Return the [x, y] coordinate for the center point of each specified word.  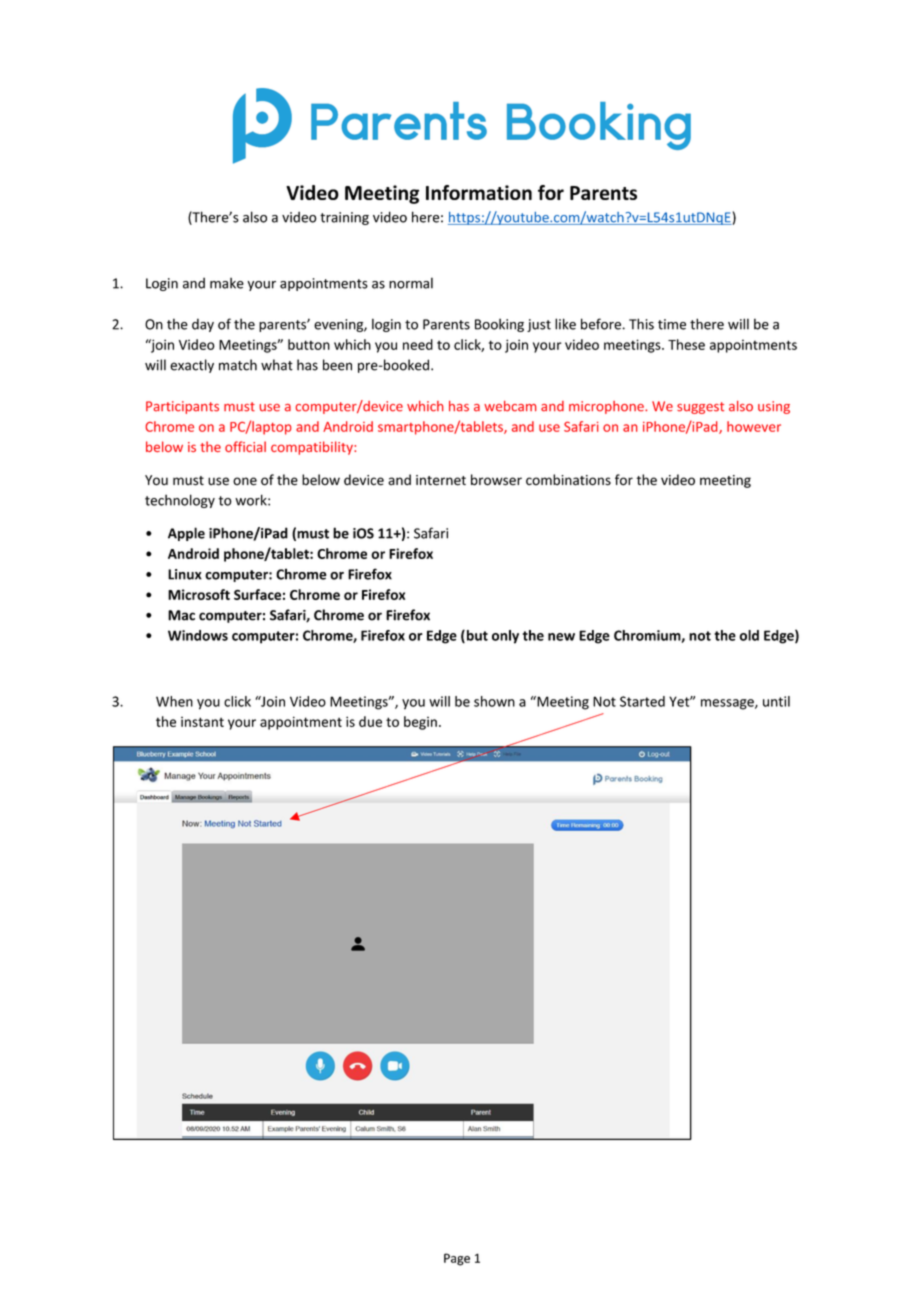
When [174, 701]
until [776, 701]
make [227, 283]
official [245, 446]
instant [202, 722]
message [728, 704]
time [672, 324]
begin [420, 723]
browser [496, 480]
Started [642, 701]
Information [479, 192]
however [754, 426]
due [370, 721]
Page [457, 1259]
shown [494, 701]
